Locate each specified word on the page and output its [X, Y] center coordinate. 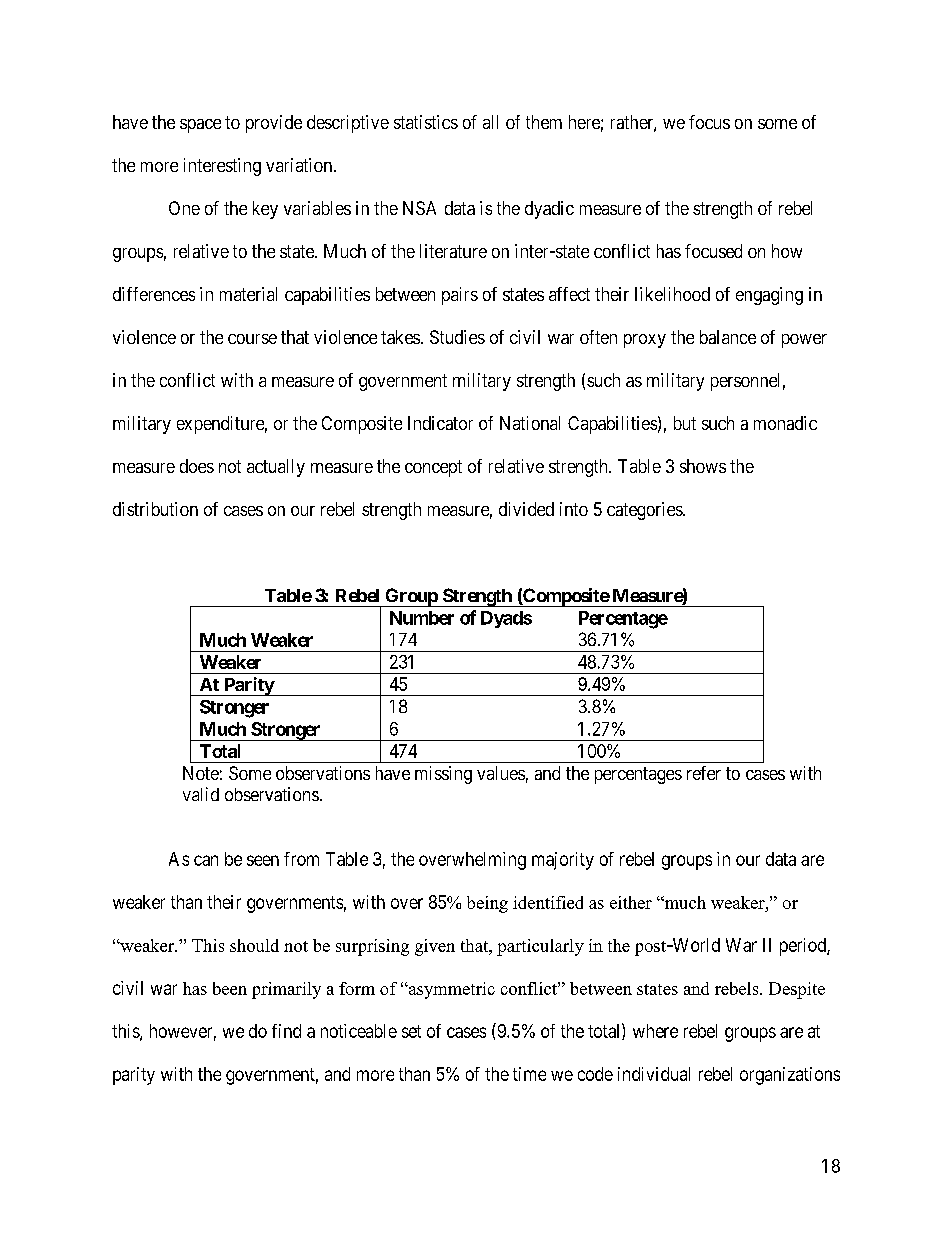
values [501, 773]
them [544, 122]
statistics [426, 122]
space [200, 126]
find [286, 1031]
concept [433, 468]
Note [201, 773]
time [529, 1074]
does [197, 466]
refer [704, 773]
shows [703, 466]
